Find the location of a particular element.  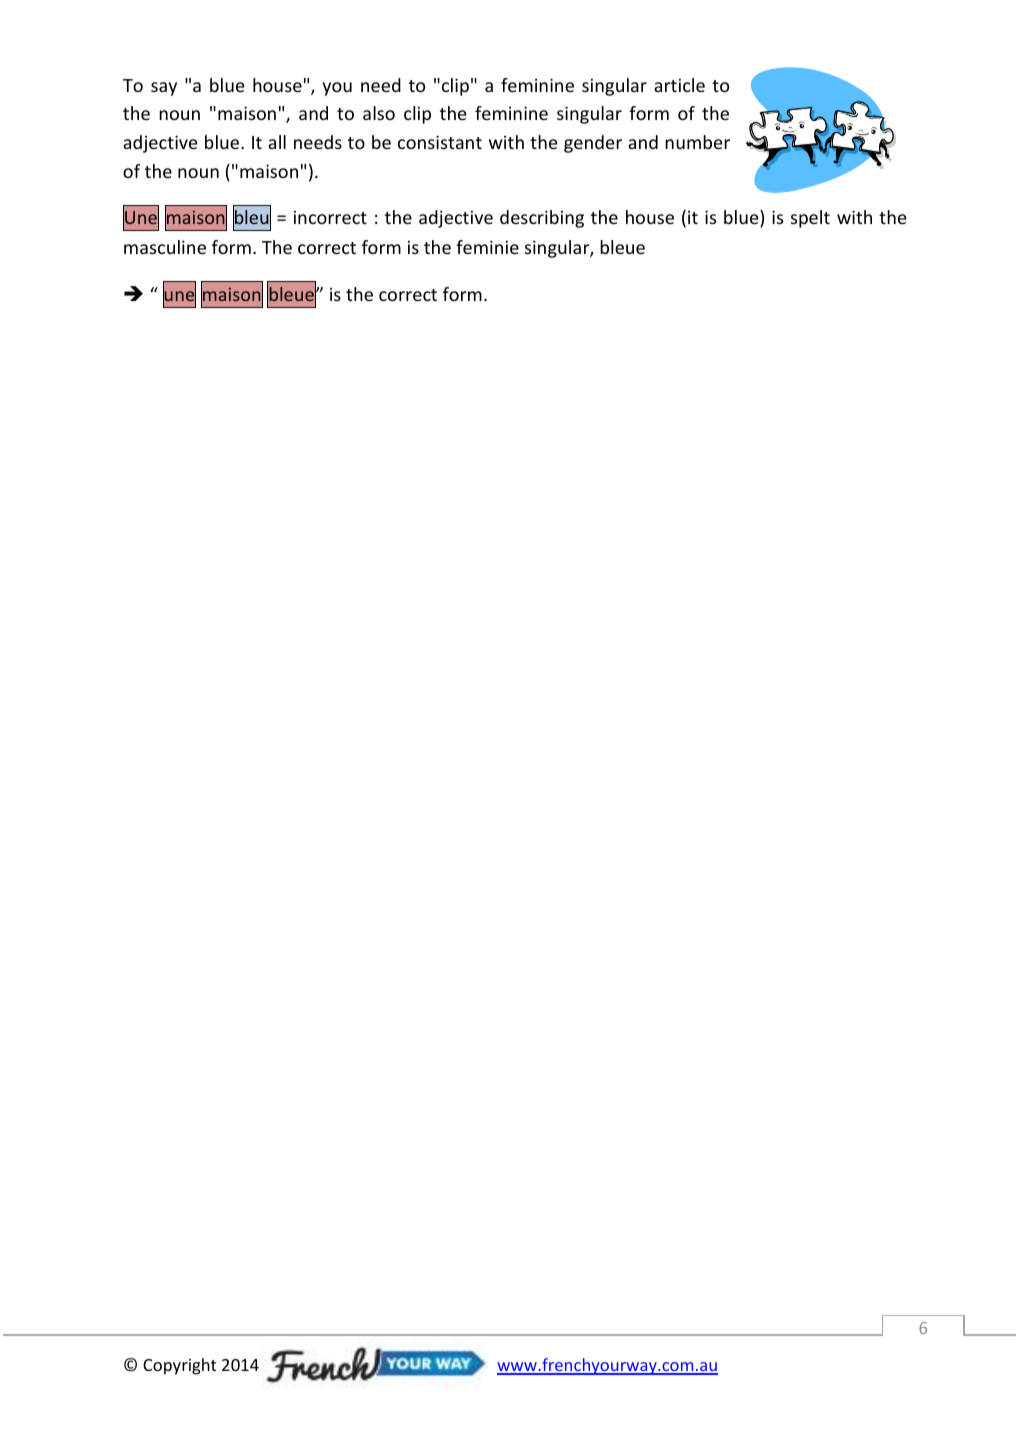

all is located at coordinates (277, 142).
